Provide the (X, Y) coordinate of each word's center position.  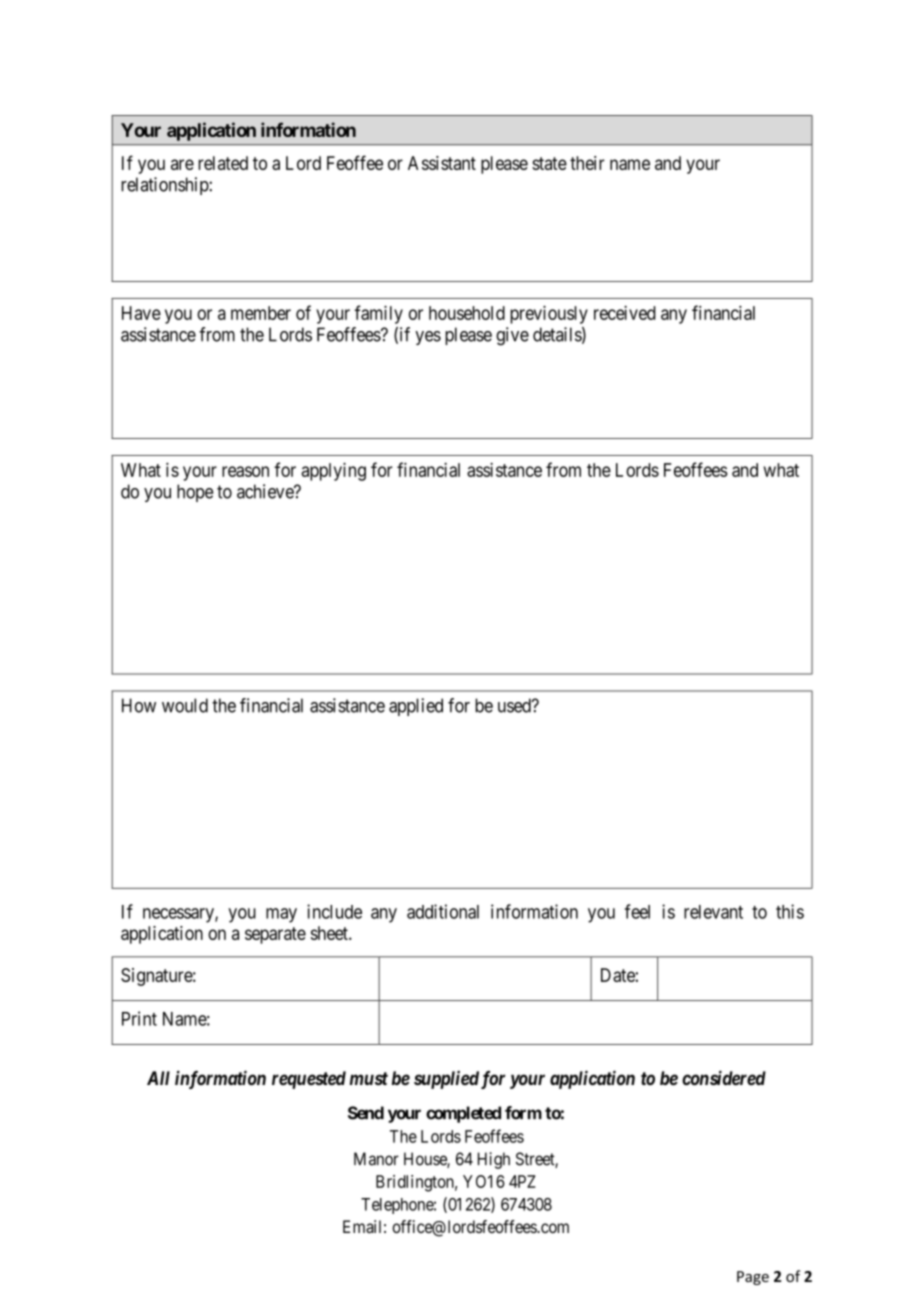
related (223, 163)
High (494, 1160)
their (587, 163)
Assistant (442, 163)
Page (753, 1278)
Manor (376, 1159)
